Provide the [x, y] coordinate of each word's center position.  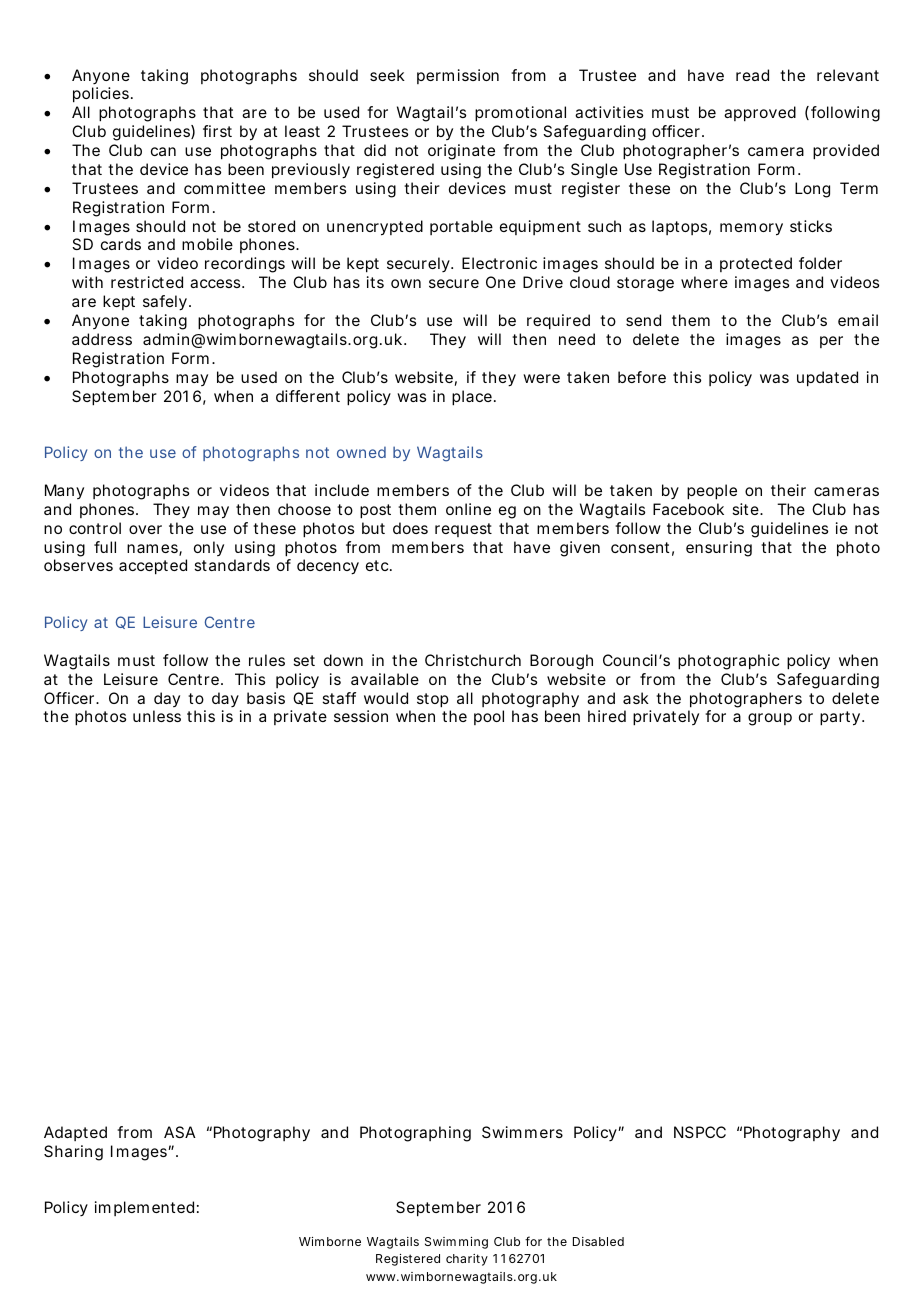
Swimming [456, 1243]
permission [458, 76]
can [163, 151]
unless [157, 716]
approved [760, 114]
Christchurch [473, 660]
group [770, 719]
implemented [144, 1208]
